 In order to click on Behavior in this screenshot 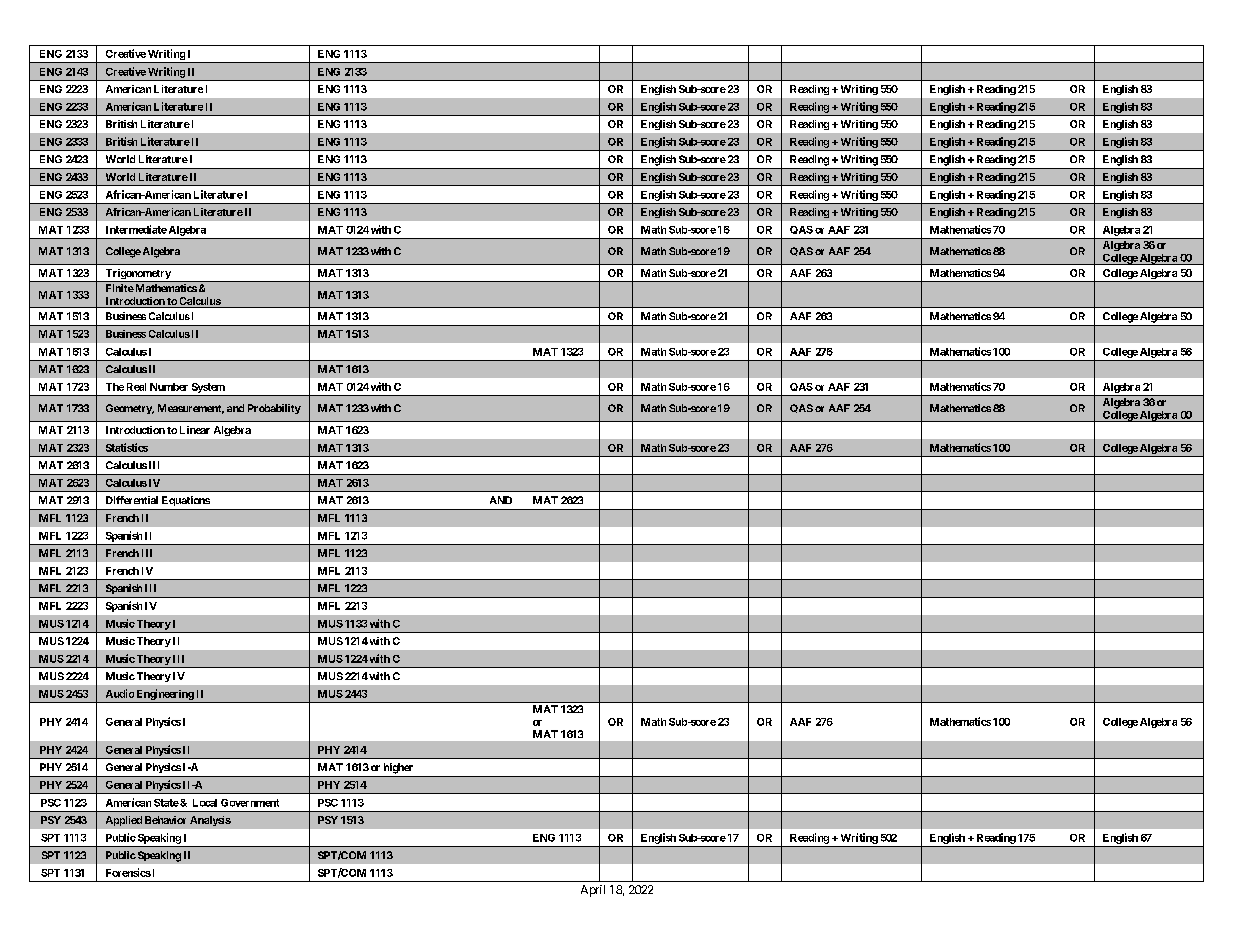, I will do `click(165, 820)`.
